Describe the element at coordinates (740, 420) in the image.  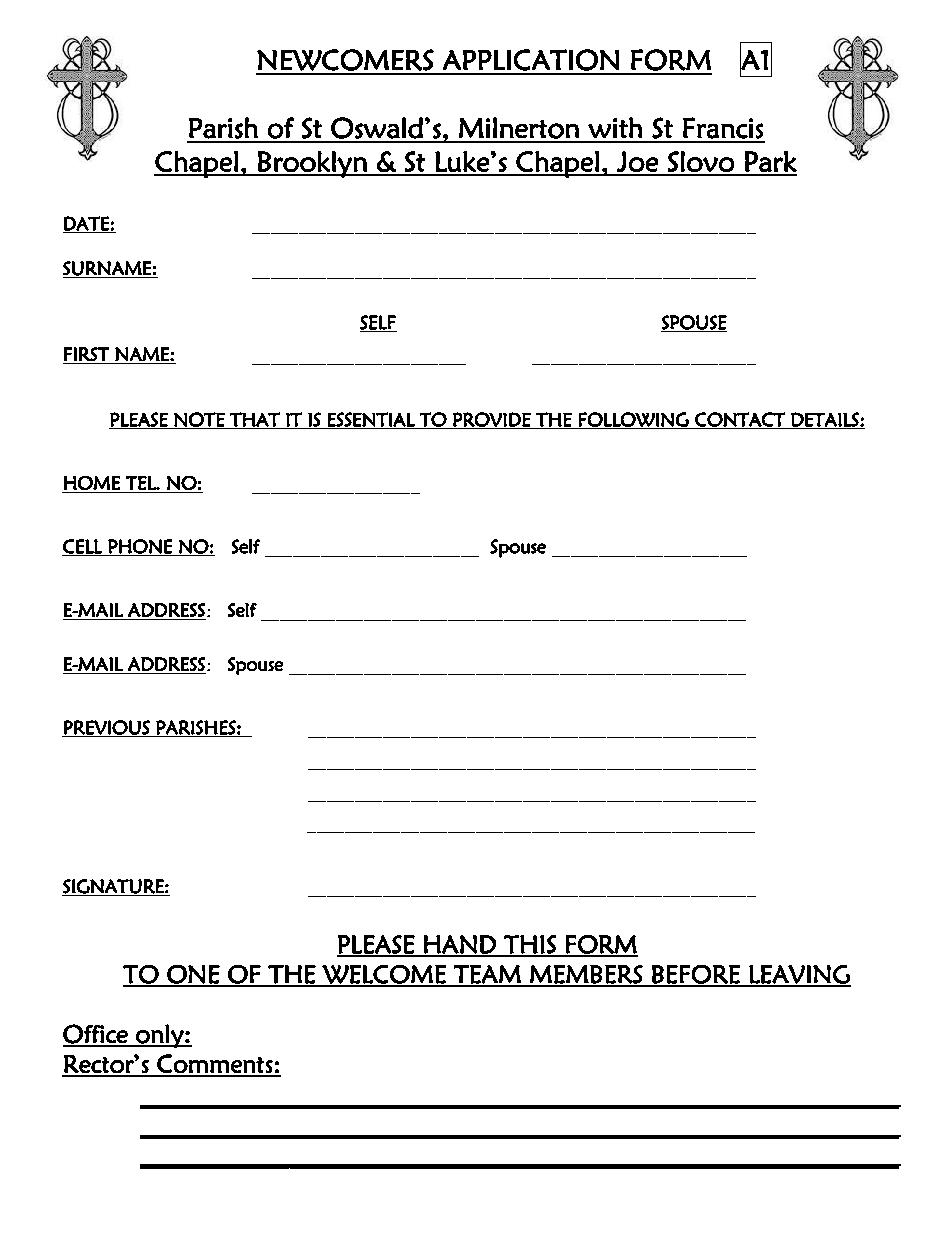
I see `CONTACT` at that location.
